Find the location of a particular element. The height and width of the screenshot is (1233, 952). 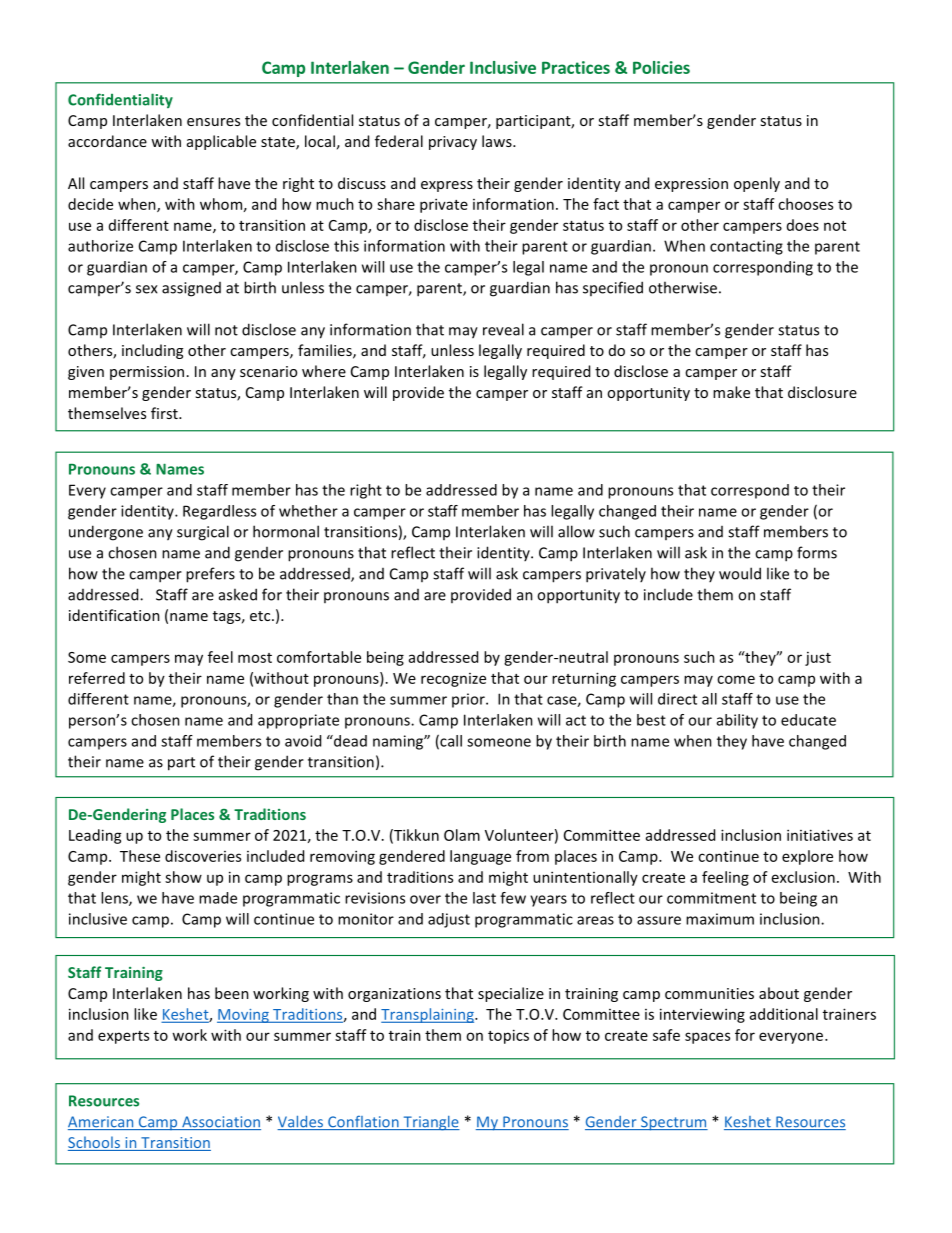

privacy is located at coordinates (453, 143).
